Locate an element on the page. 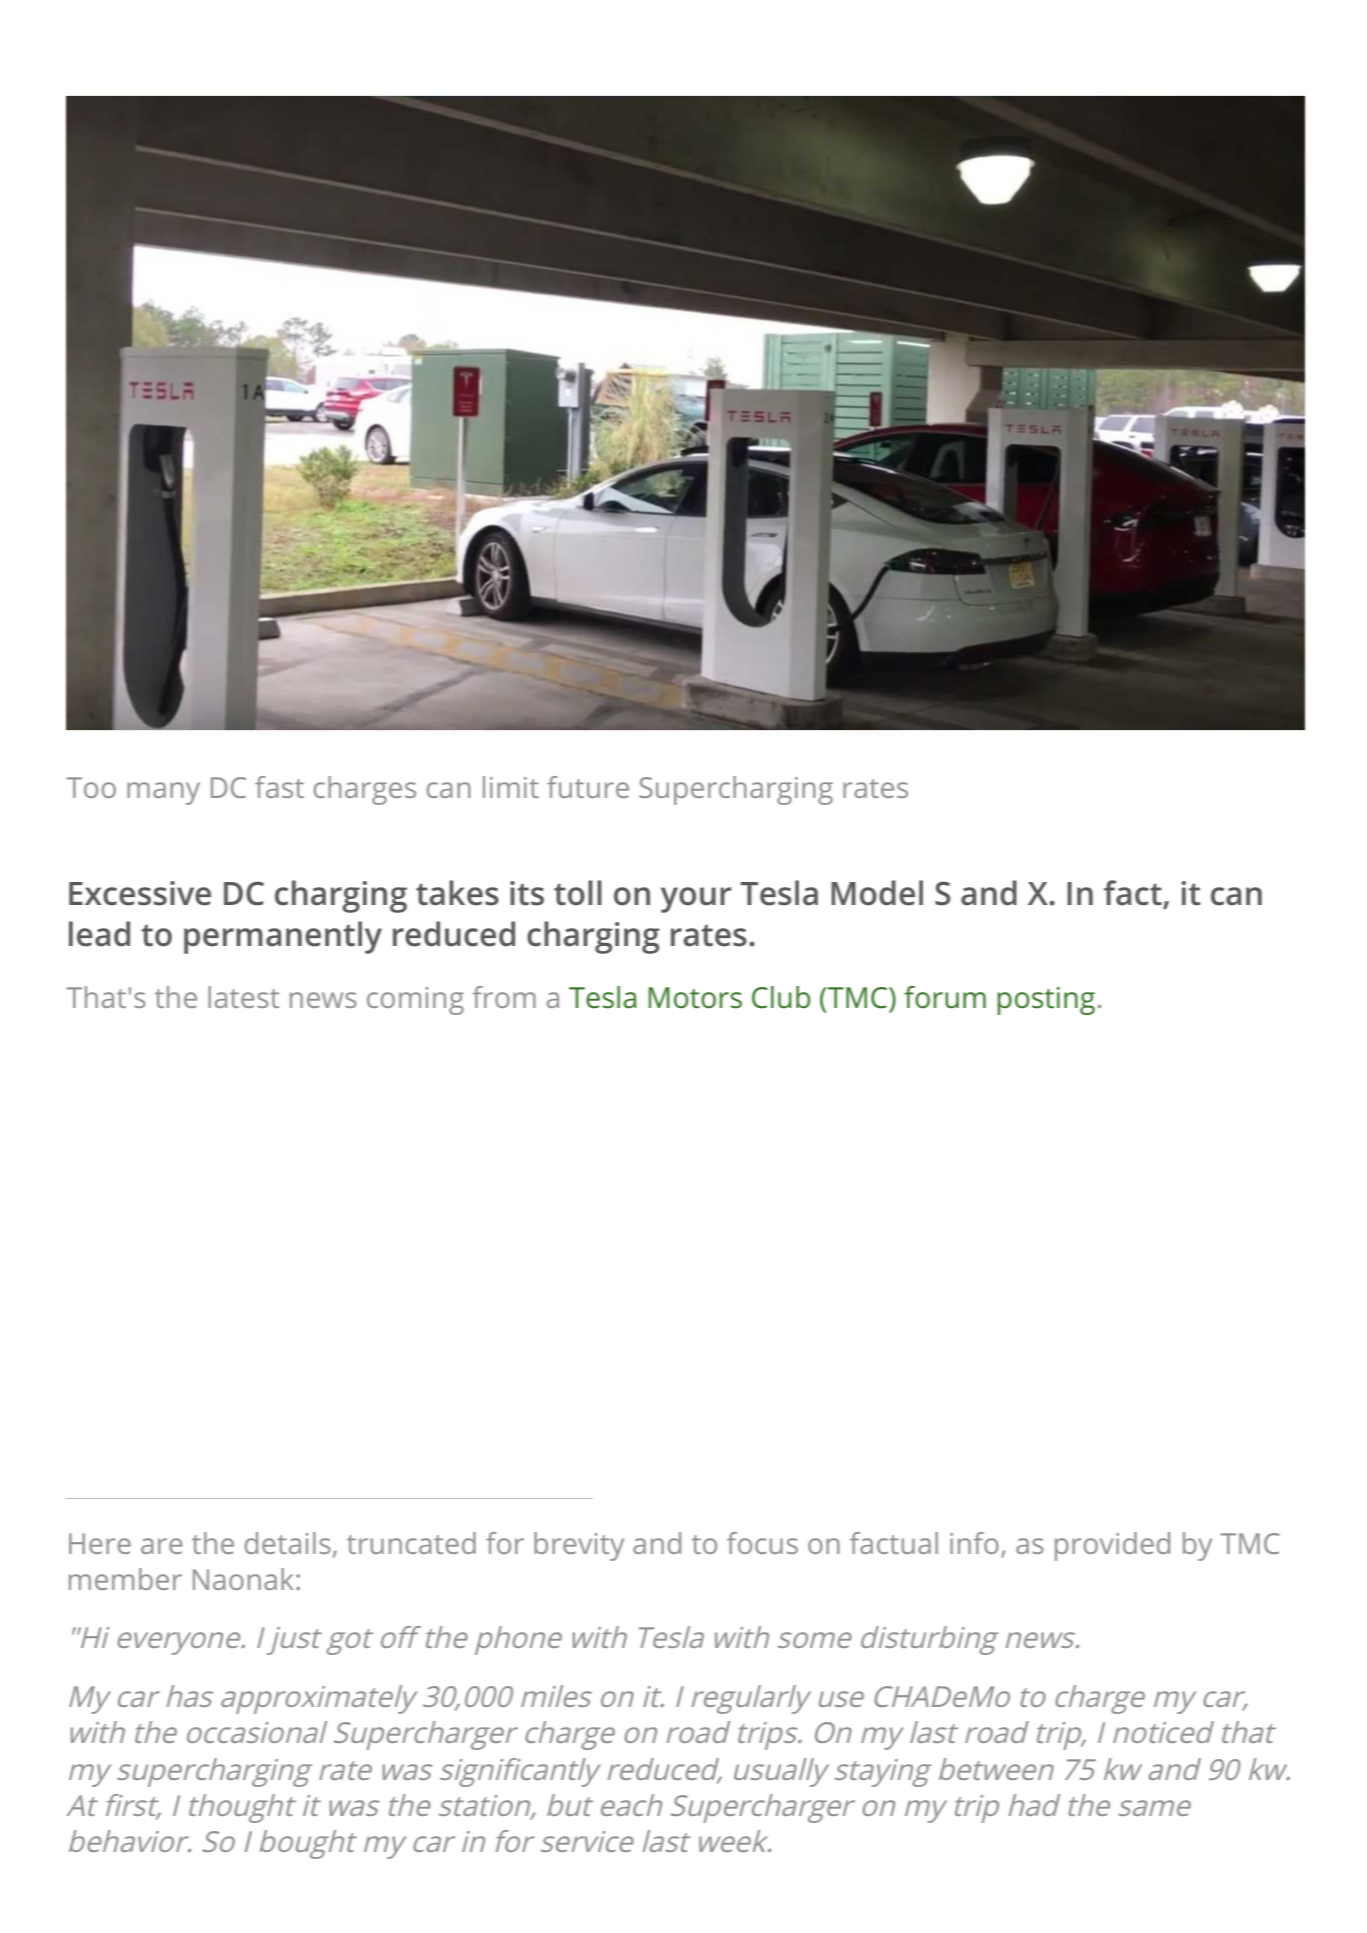  Model is located at coordinates (877, 893).
